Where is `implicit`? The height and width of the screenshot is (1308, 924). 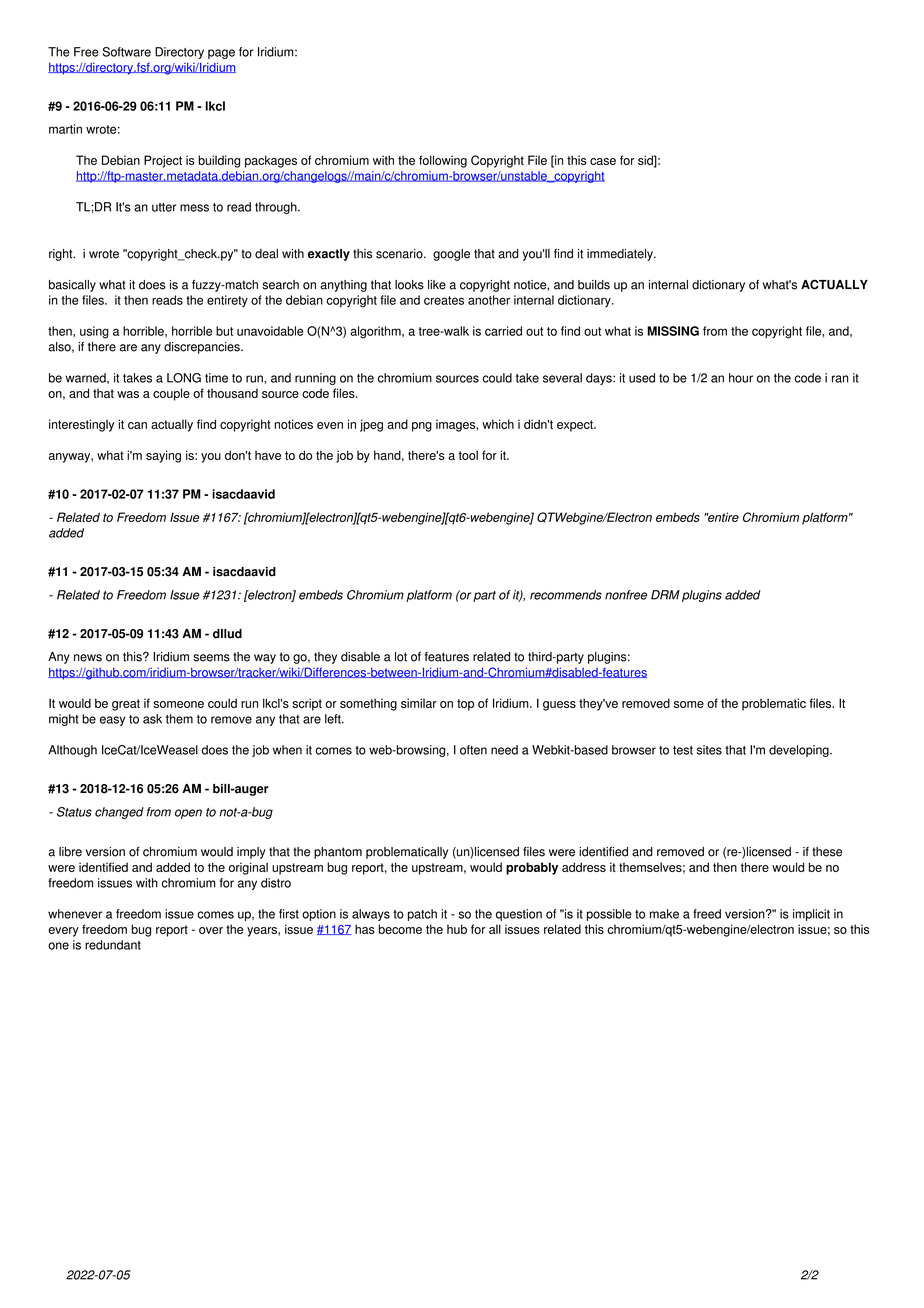
implicit is located at coordinates (811, 915).
